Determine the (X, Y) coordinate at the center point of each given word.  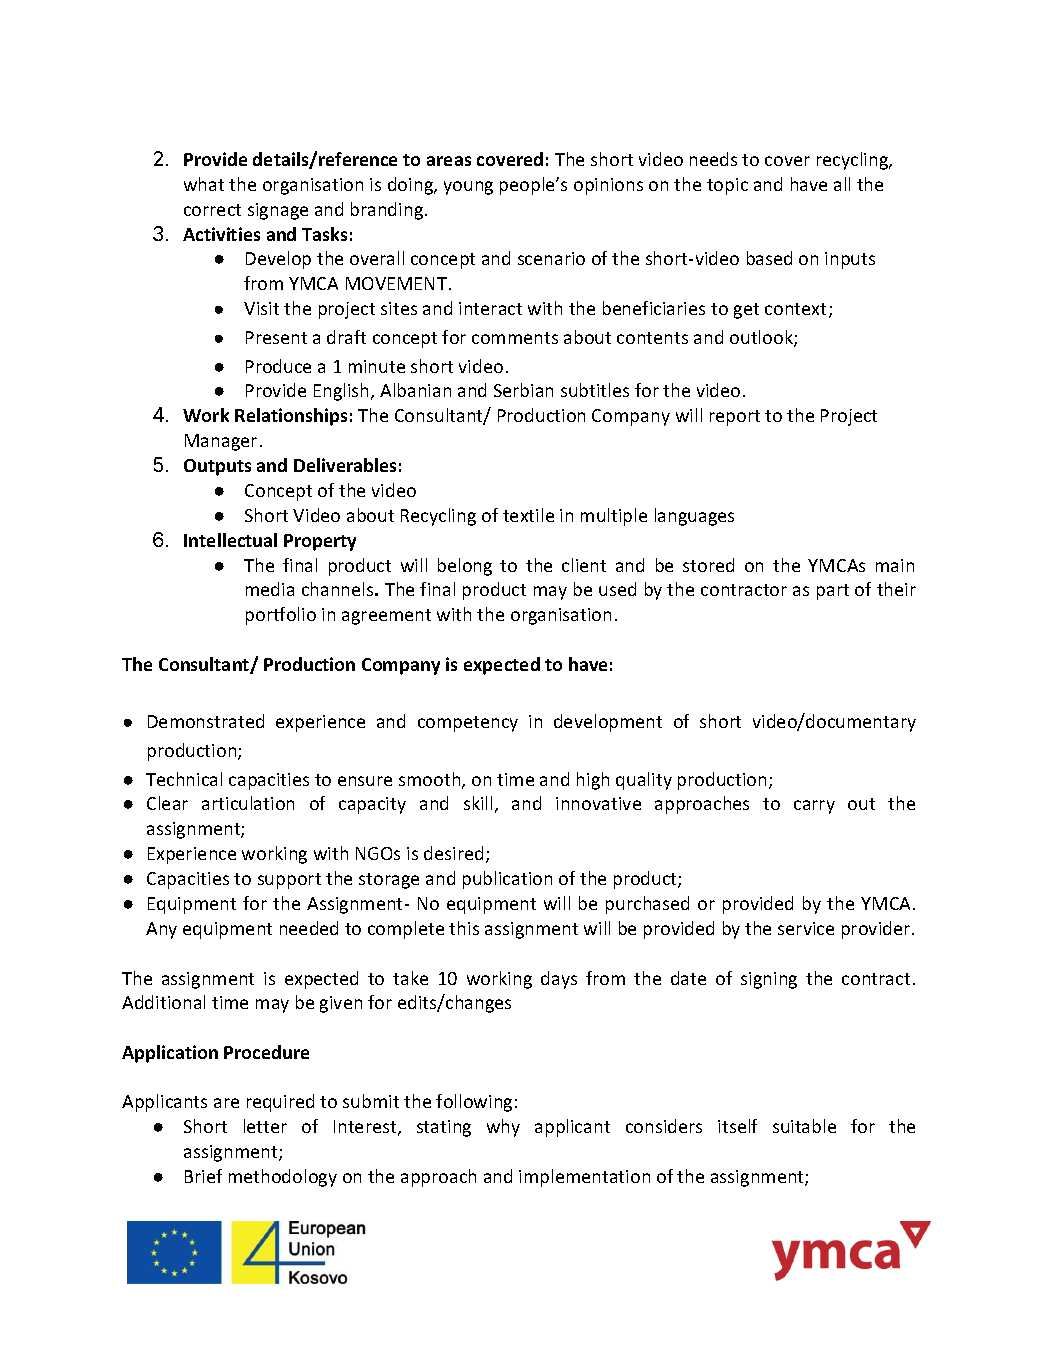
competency (468, 724)
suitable (804, 1126)
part (833, 592)
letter (265, 1126)
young (468, 188)
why (503, 1128)
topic (727, 186)
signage (278, 211)
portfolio (281, 616)
